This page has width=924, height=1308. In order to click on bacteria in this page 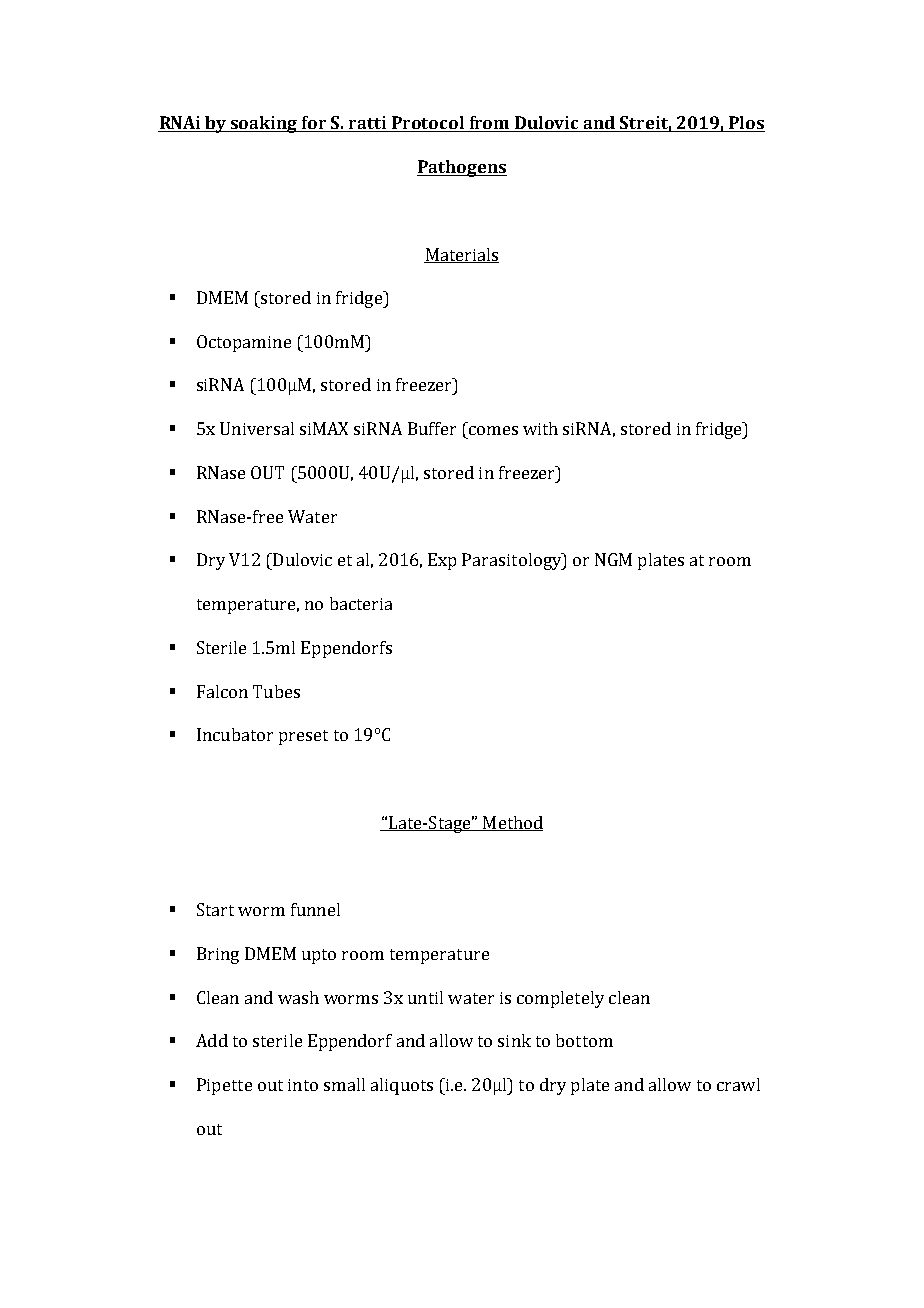, I will do `click(361, 603)`.
